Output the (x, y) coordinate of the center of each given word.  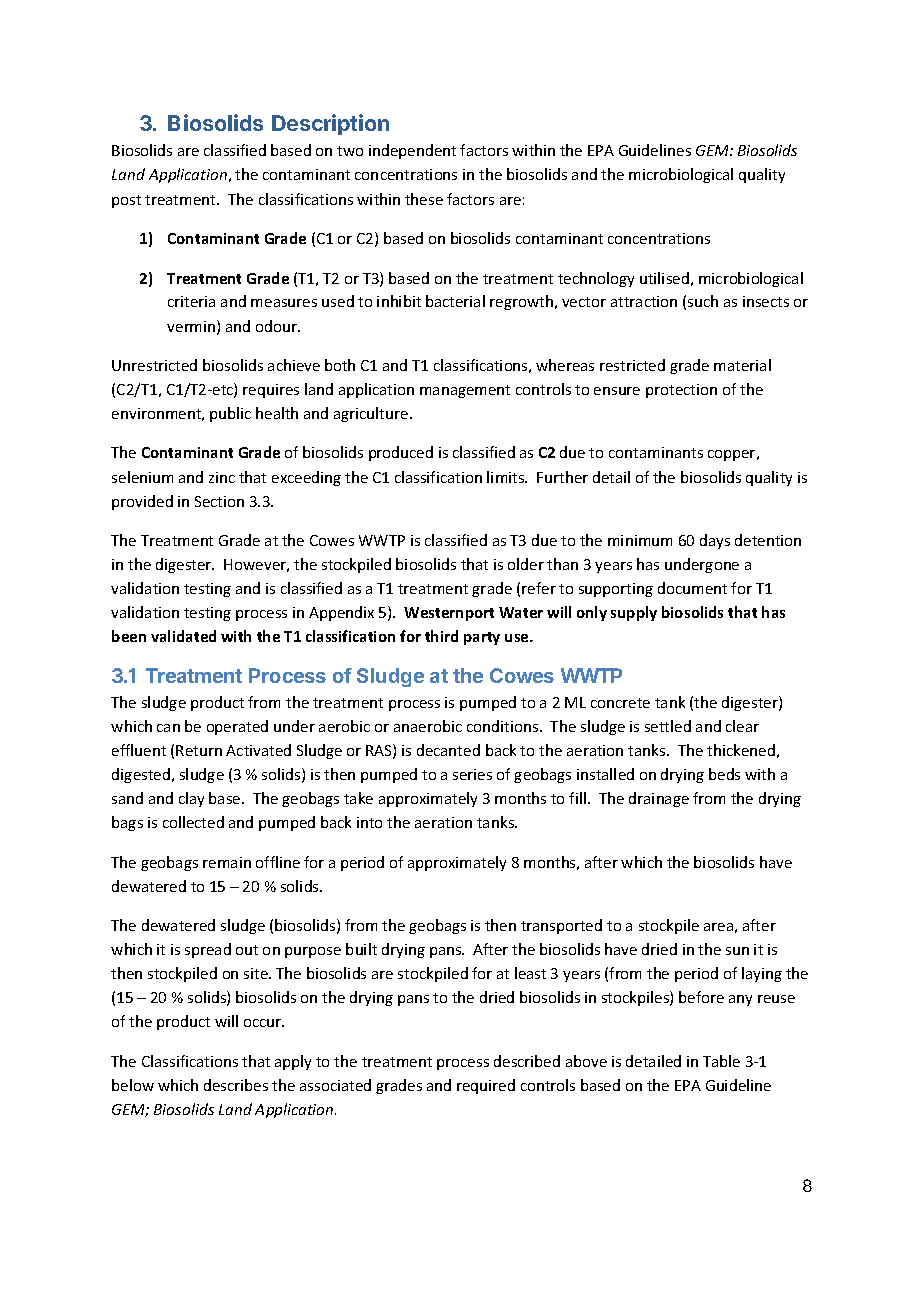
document (692, 588)
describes (236, 1085)
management (465, 391)
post (126, 201)
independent (412, 151)
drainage (659, 799)
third (441, 636)
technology (596, 279)
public (230, 414)
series (472, 774)
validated (183, 636)
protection (681, 391)
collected (193, 822)
